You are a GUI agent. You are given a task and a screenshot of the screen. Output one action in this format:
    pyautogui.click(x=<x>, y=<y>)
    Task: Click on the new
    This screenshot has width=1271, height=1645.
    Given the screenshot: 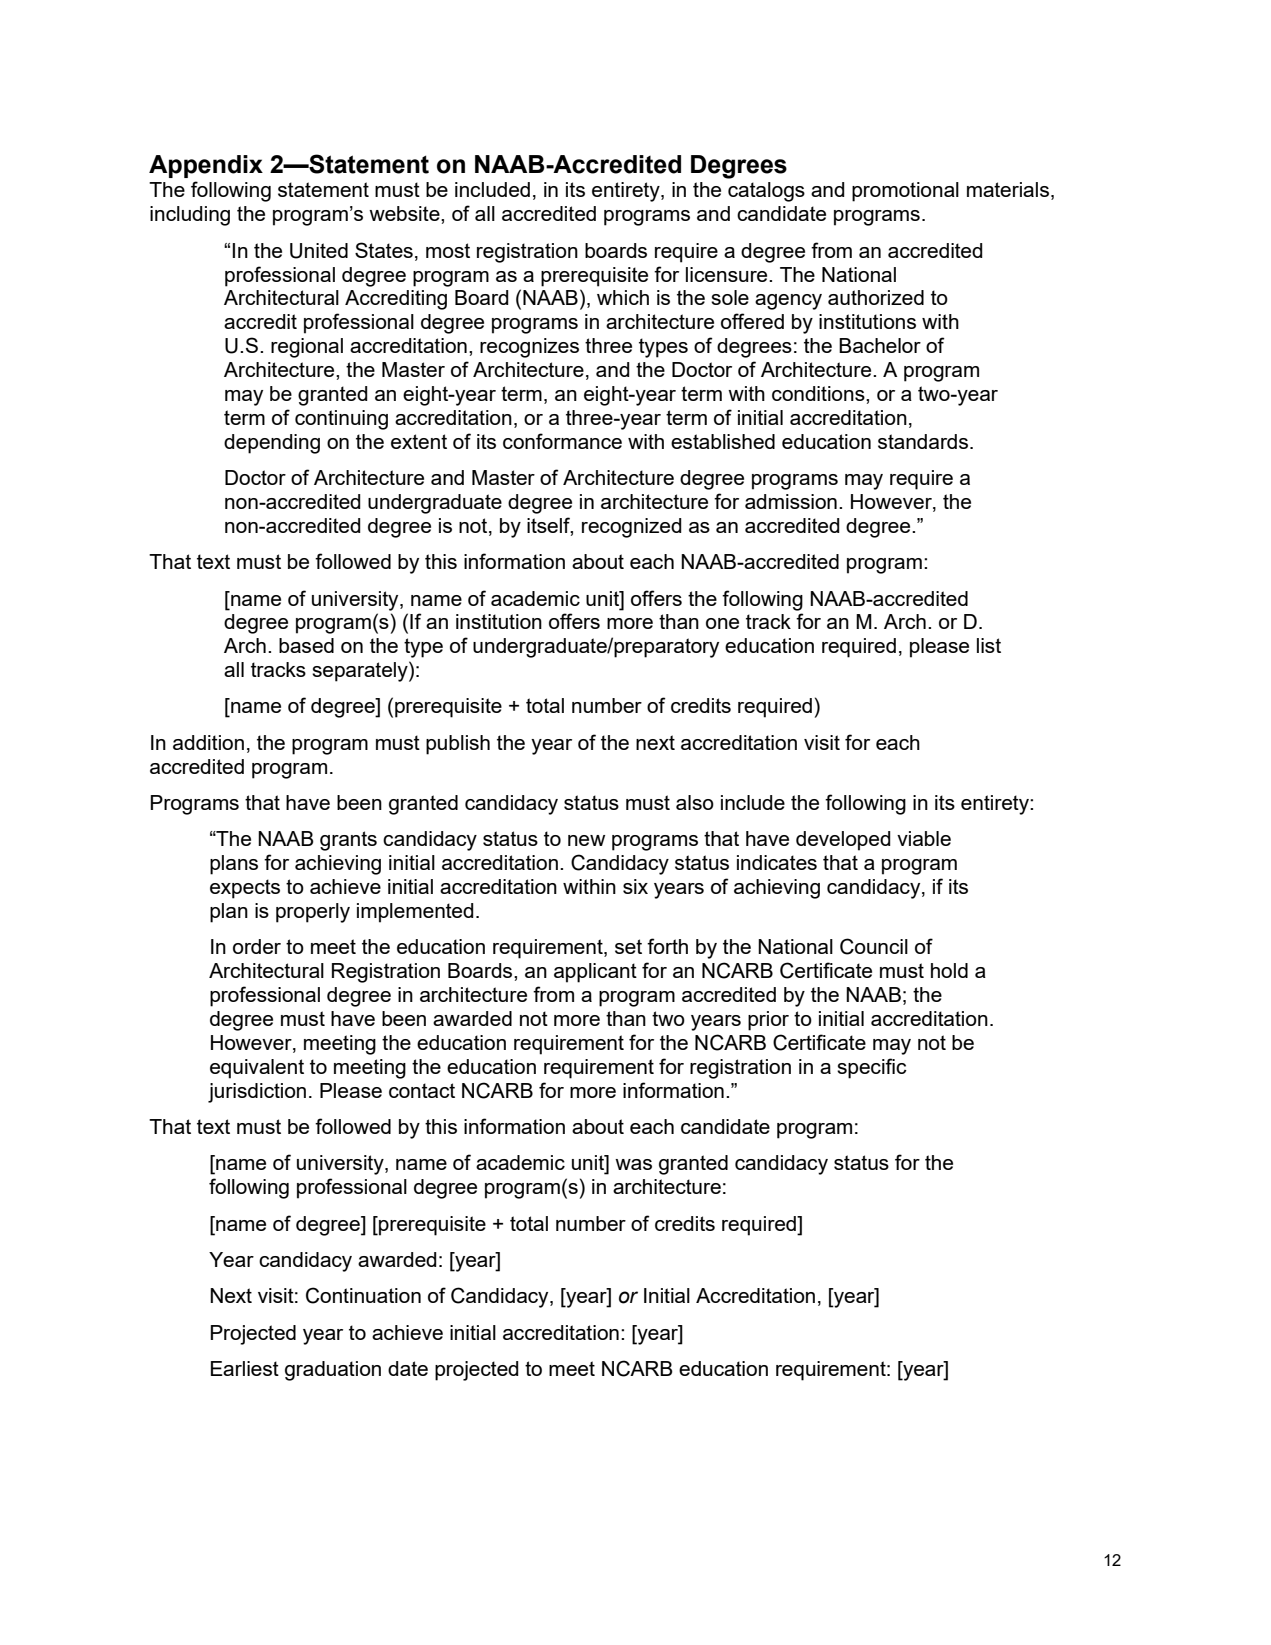 What is the action you would take?
    pyautogui.click(x=586, y=840)
